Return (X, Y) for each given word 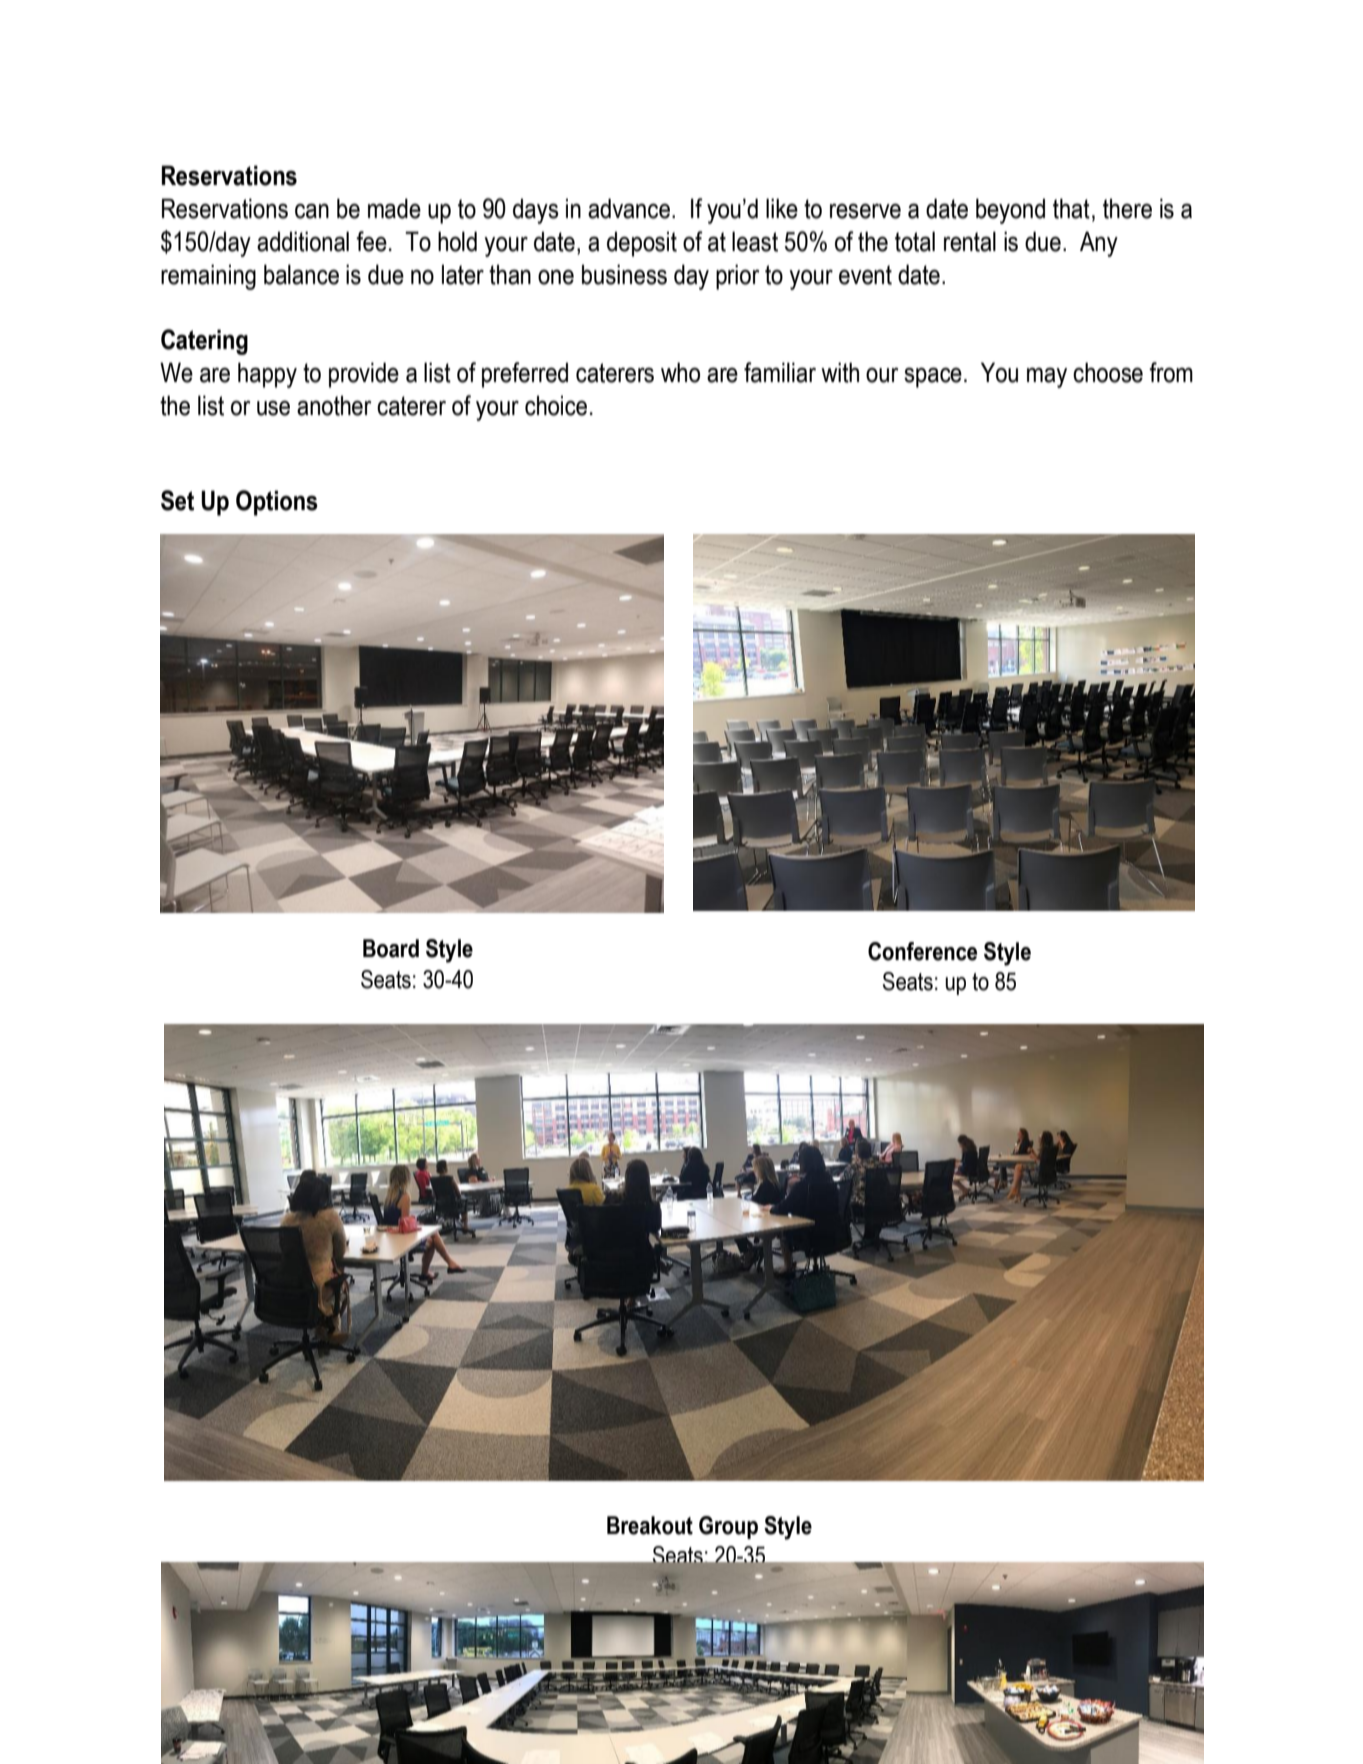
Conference (922, 951)
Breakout (650, 1525)
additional (303, 241)
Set (177, 500)
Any (1099, 244)
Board (391, 948)
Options (277, 503)
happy (267, 375)
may (1047, 377)
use (273, 408)
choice (556, 405)
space (933, 377)
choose (1108, 372)
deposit (642, 244)
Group (728, 1527)
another (334, 405)
